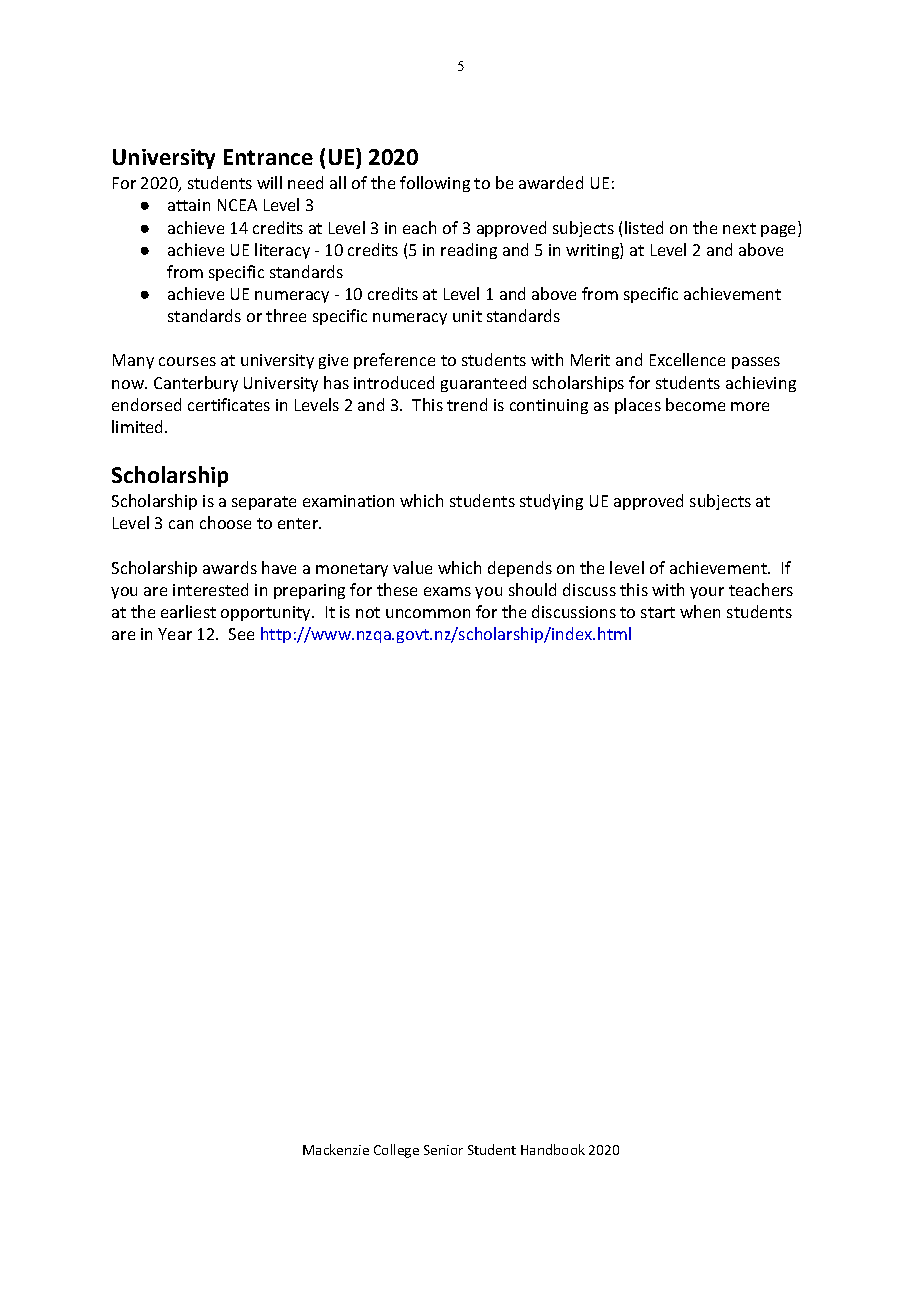 The height and width of the page is (1308, 924). I want to click on next, so click(739, 228).
